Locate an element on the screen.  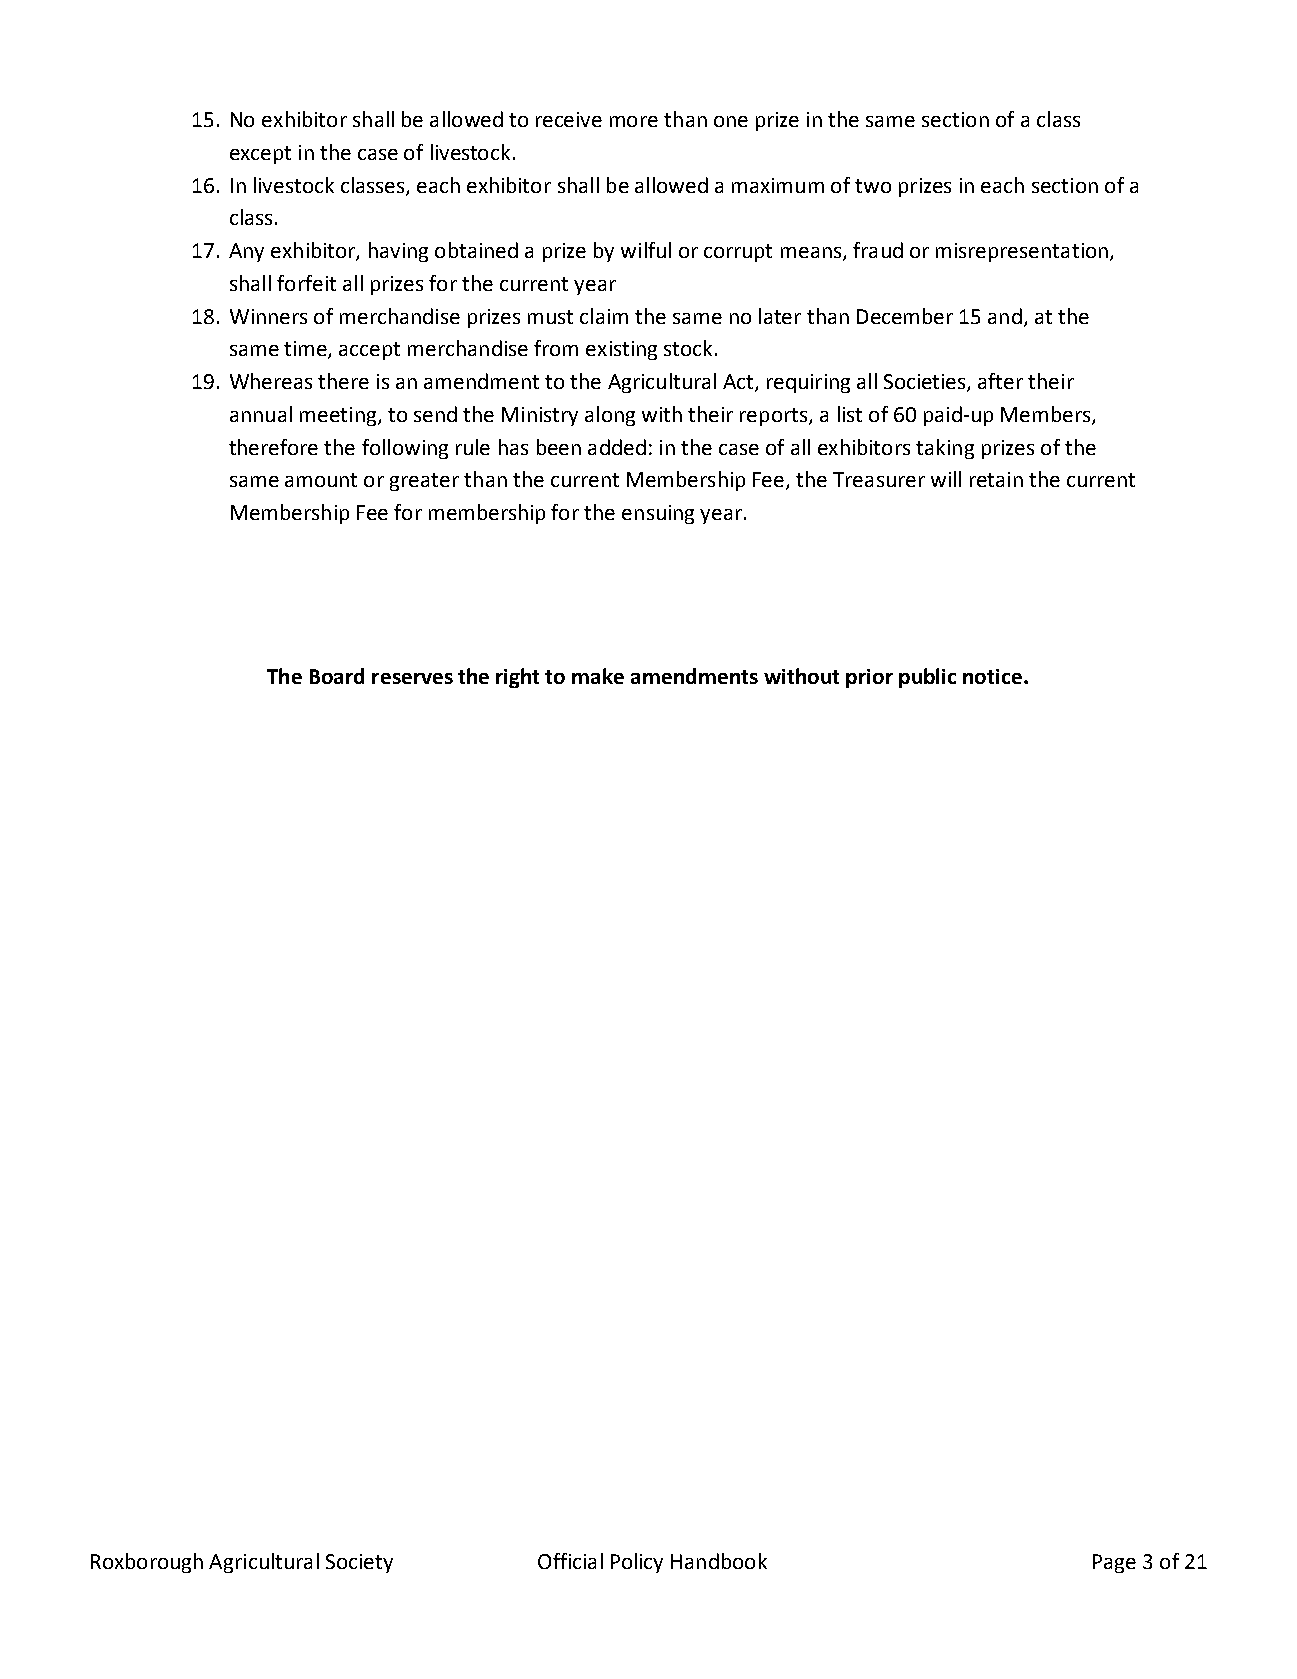
notice is located at coordinates (994, 676).
